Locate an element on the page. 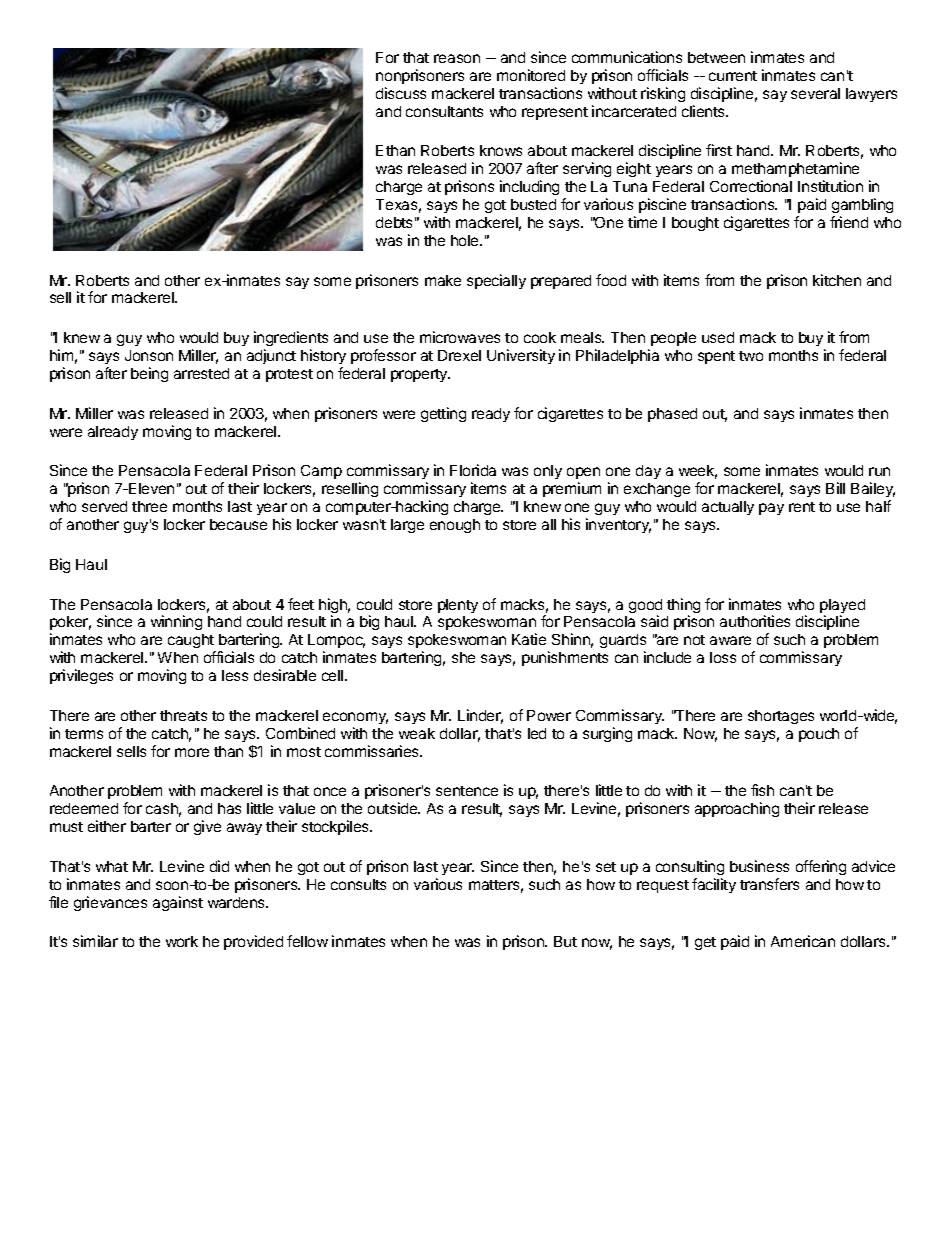 This document has width=952, height=1233. winning is located at coordinates (176, 622).
